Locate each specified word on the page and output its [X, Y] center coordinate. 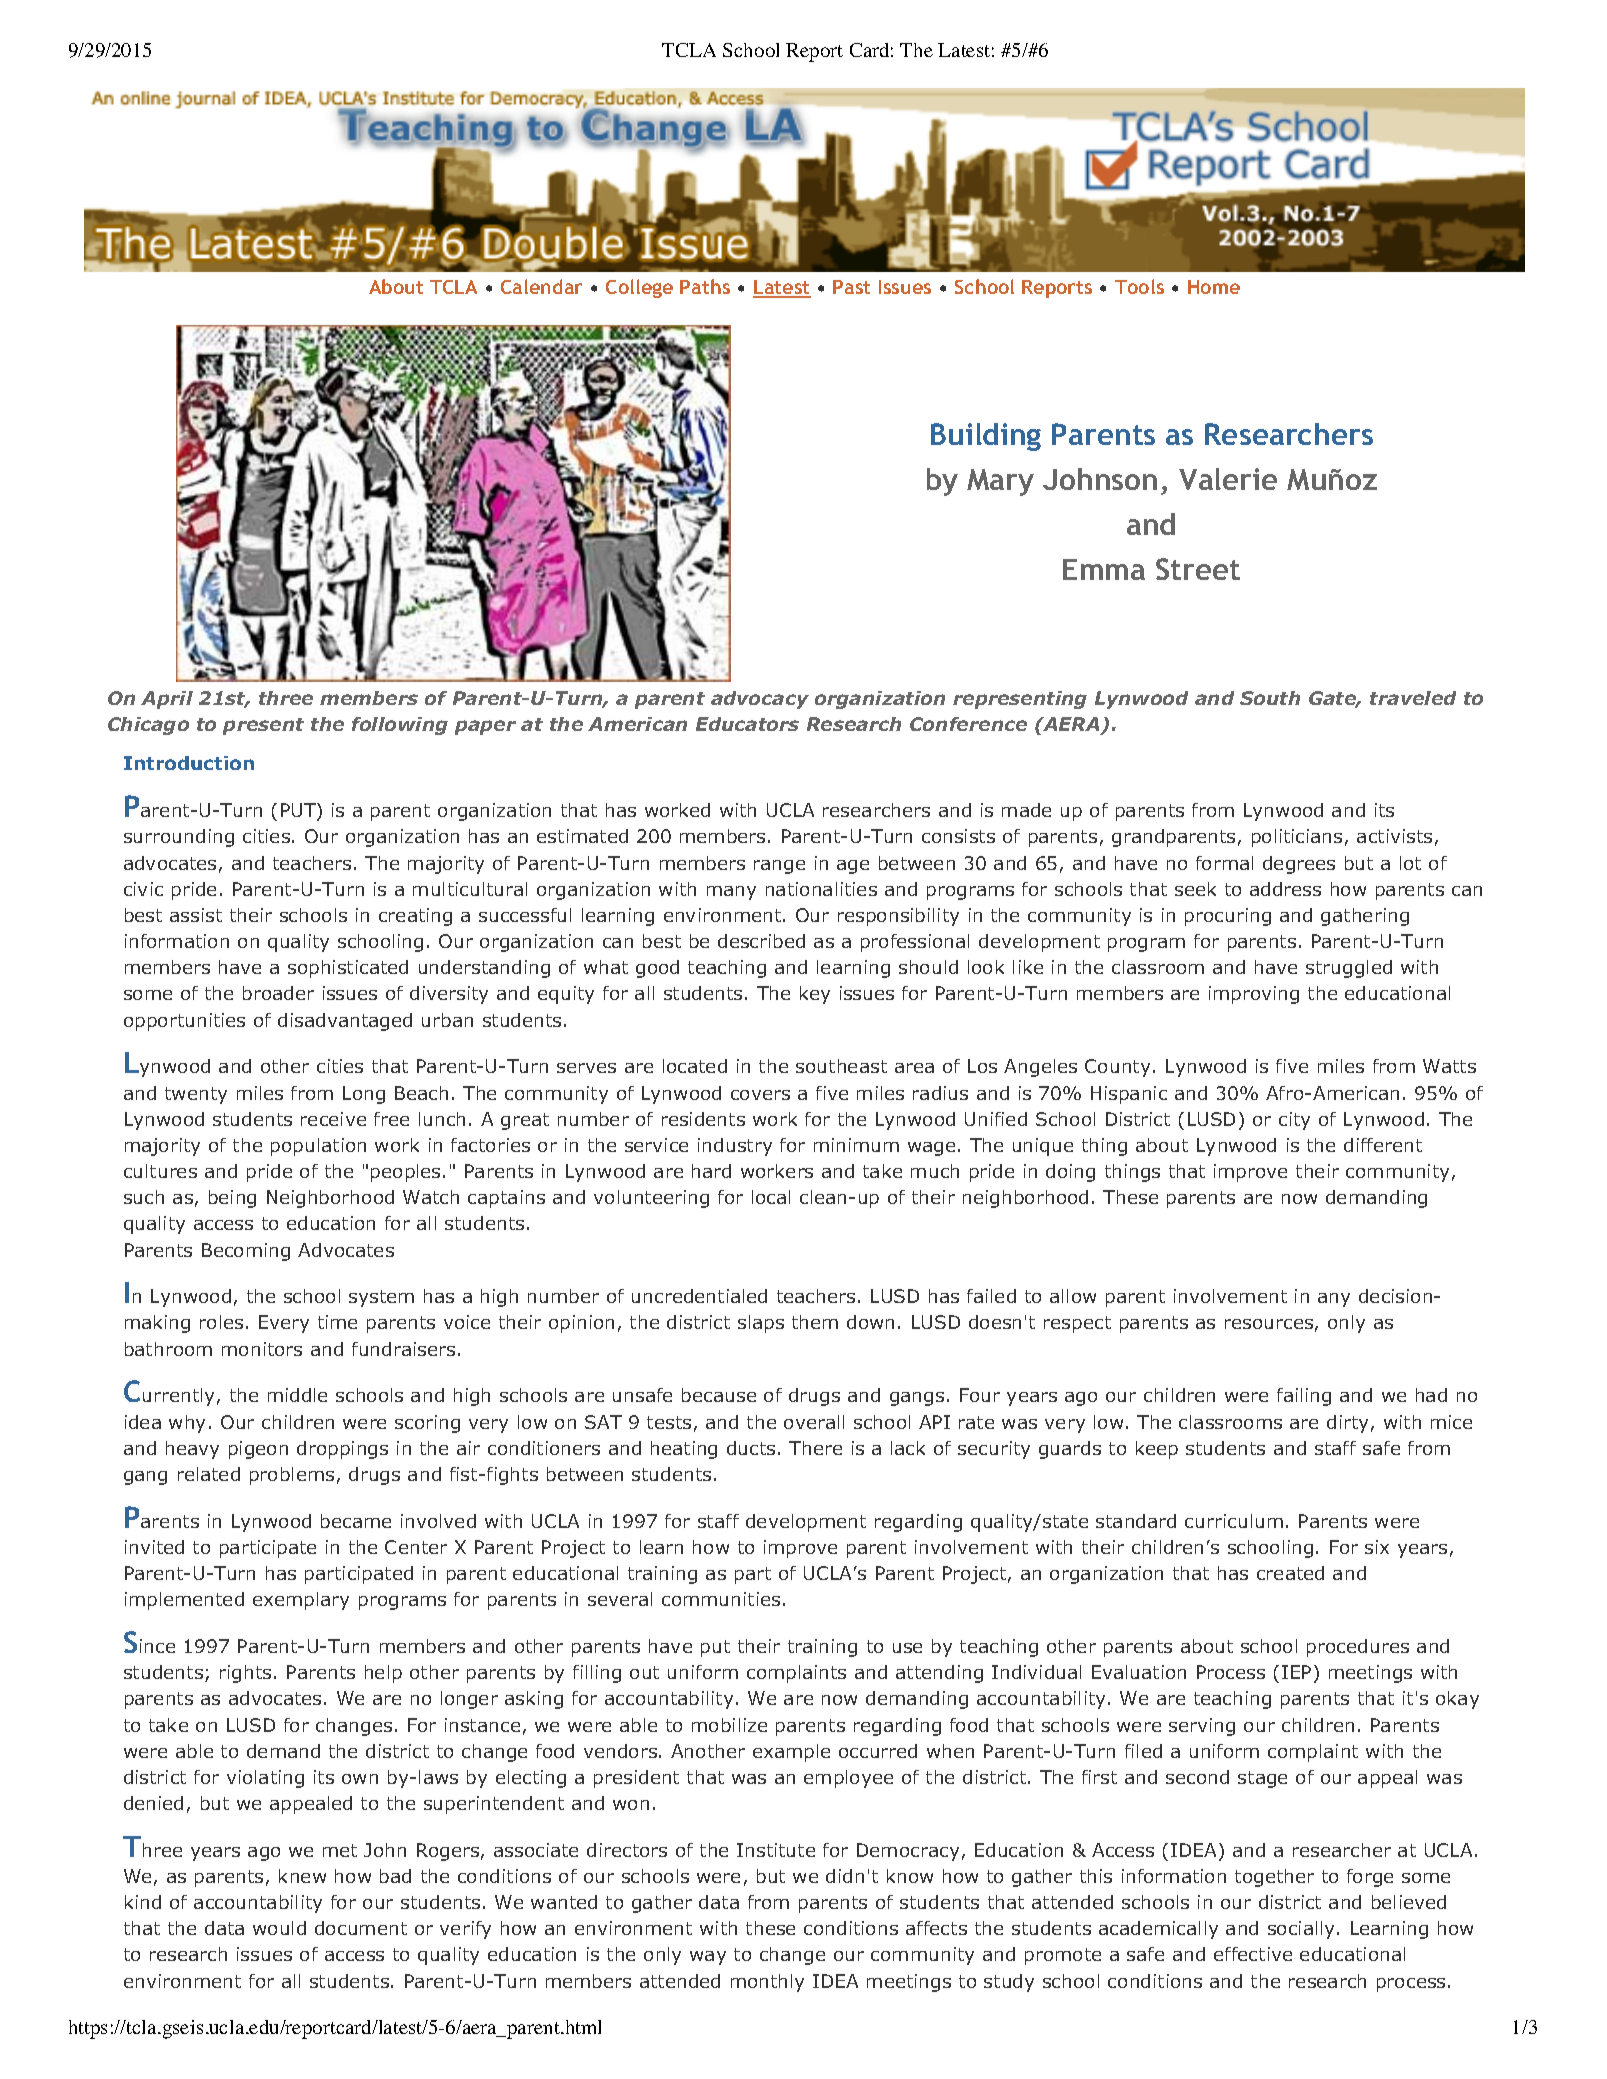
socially [1303, 1930]
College [639, 288]
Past [851, 287]
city [1294, 1121]
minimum [856, 1145]
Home [1214, 287]
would [279, 1928]
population [318, 1147]
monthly [767, 1983]
